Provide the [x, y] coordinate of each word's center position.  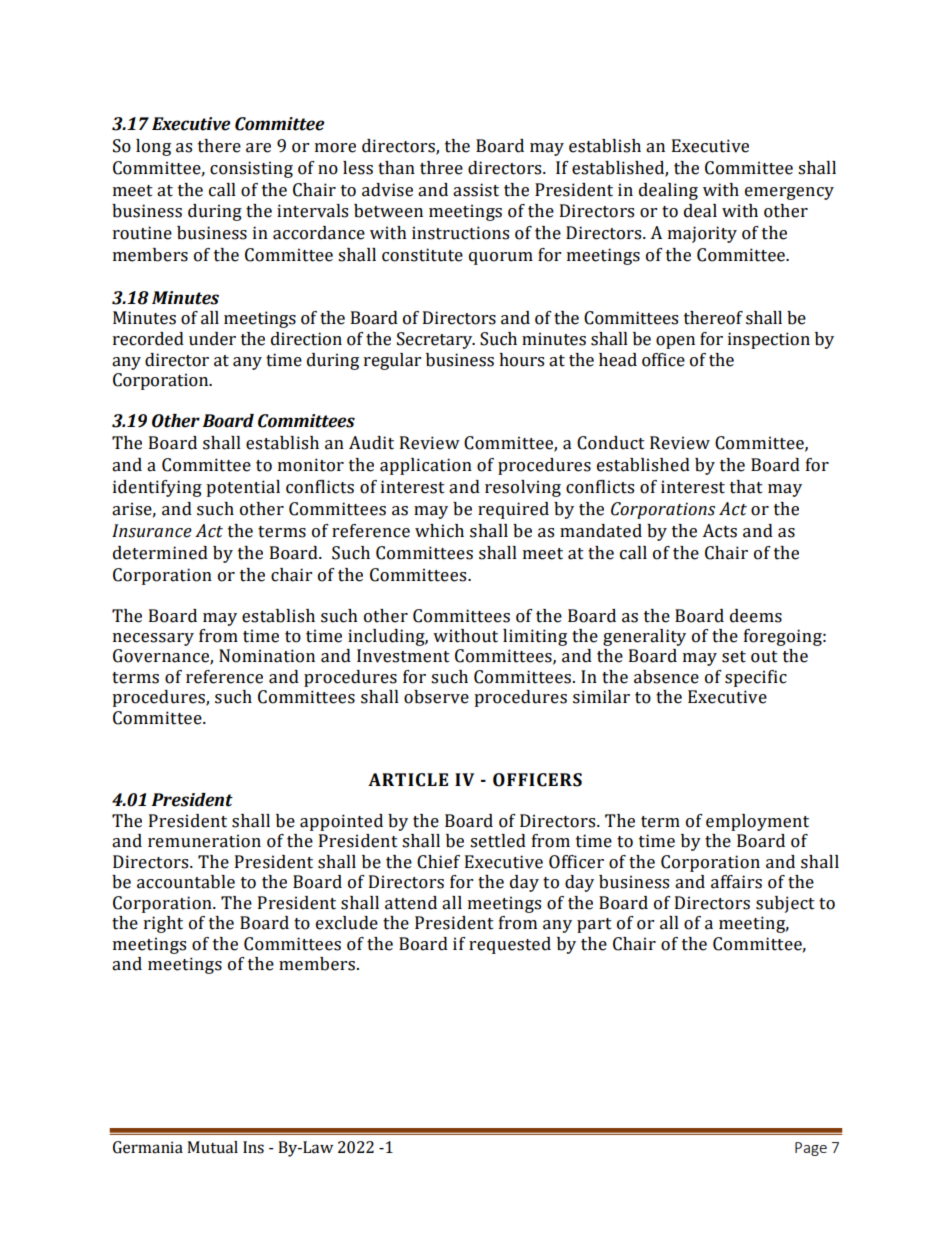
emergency [789, 193]
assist [476, 190]
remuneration [204, 841]
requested [510, 945]
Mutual [212, 1147]
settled [498, 841]
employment [757, 822]
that [746, 487]
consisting [251, 169]
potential [243, 488]
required [513, 510]
